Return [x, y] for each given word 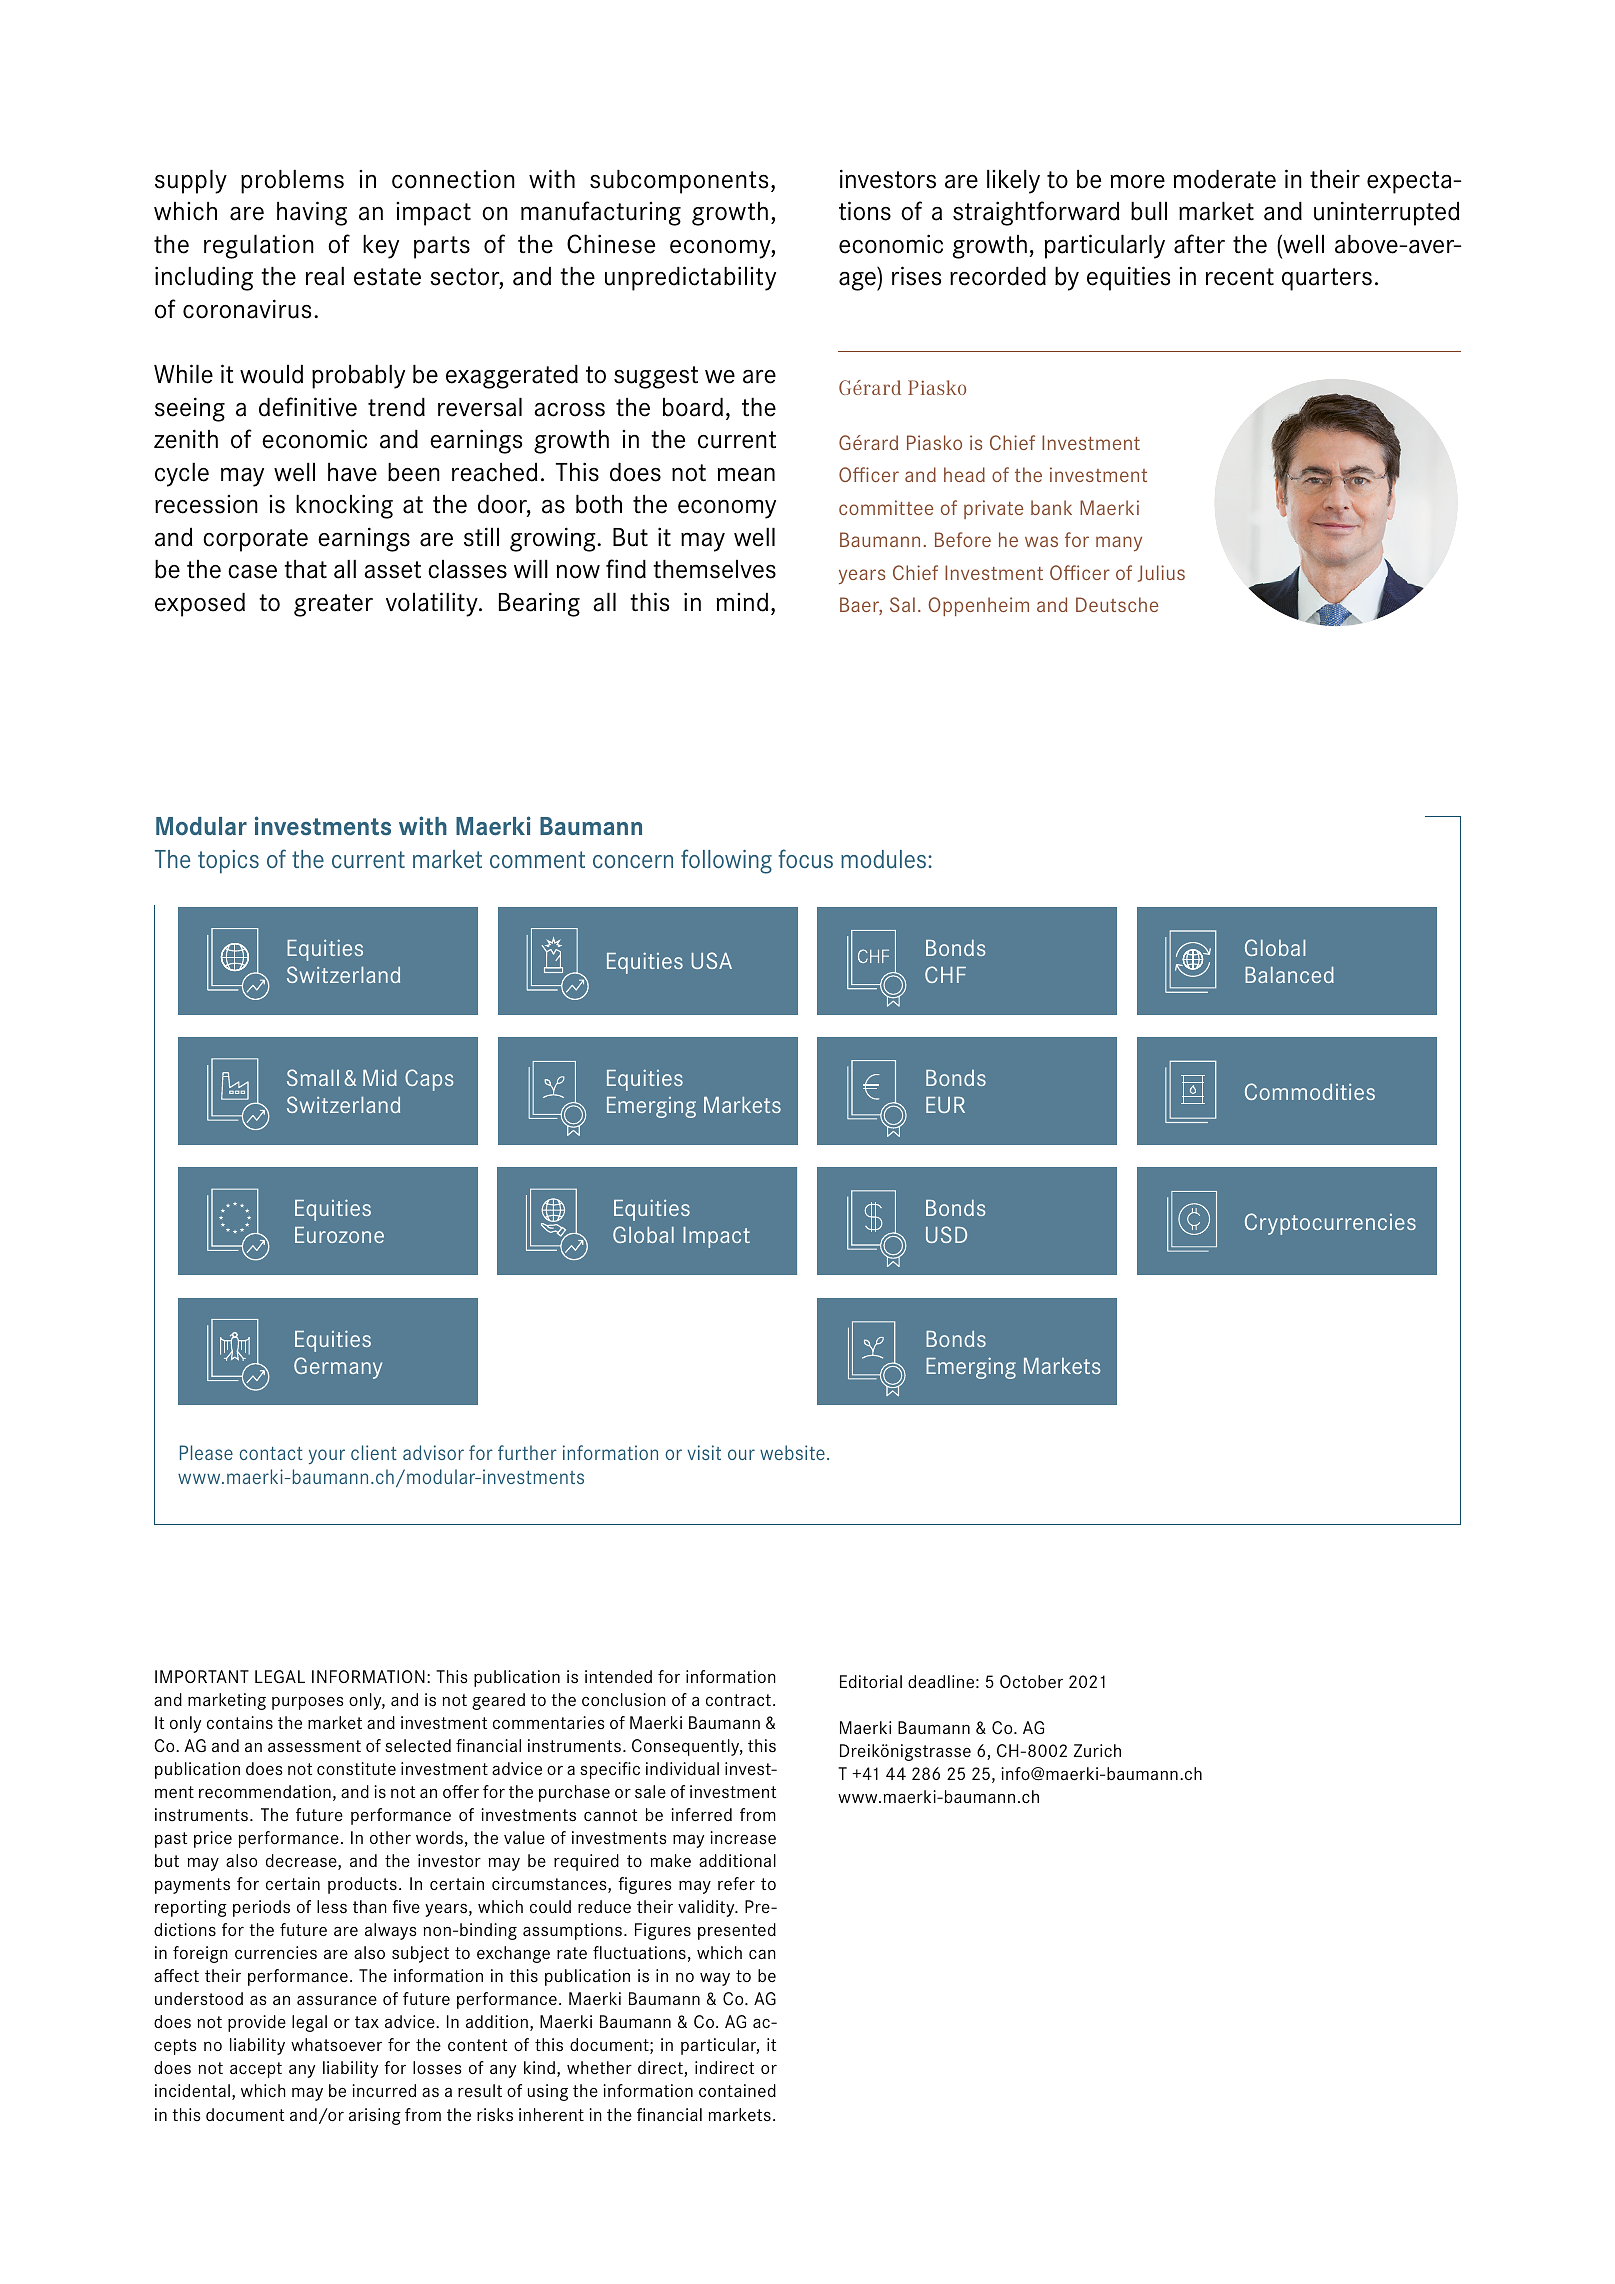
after [1199, 244]
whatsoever [336, 2045]
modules [885, 859]
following [726, 861]
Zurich [1097, 1750]
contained [737, 2090]
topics [228, 862]
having [312, 213]
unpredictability [690, 278]
